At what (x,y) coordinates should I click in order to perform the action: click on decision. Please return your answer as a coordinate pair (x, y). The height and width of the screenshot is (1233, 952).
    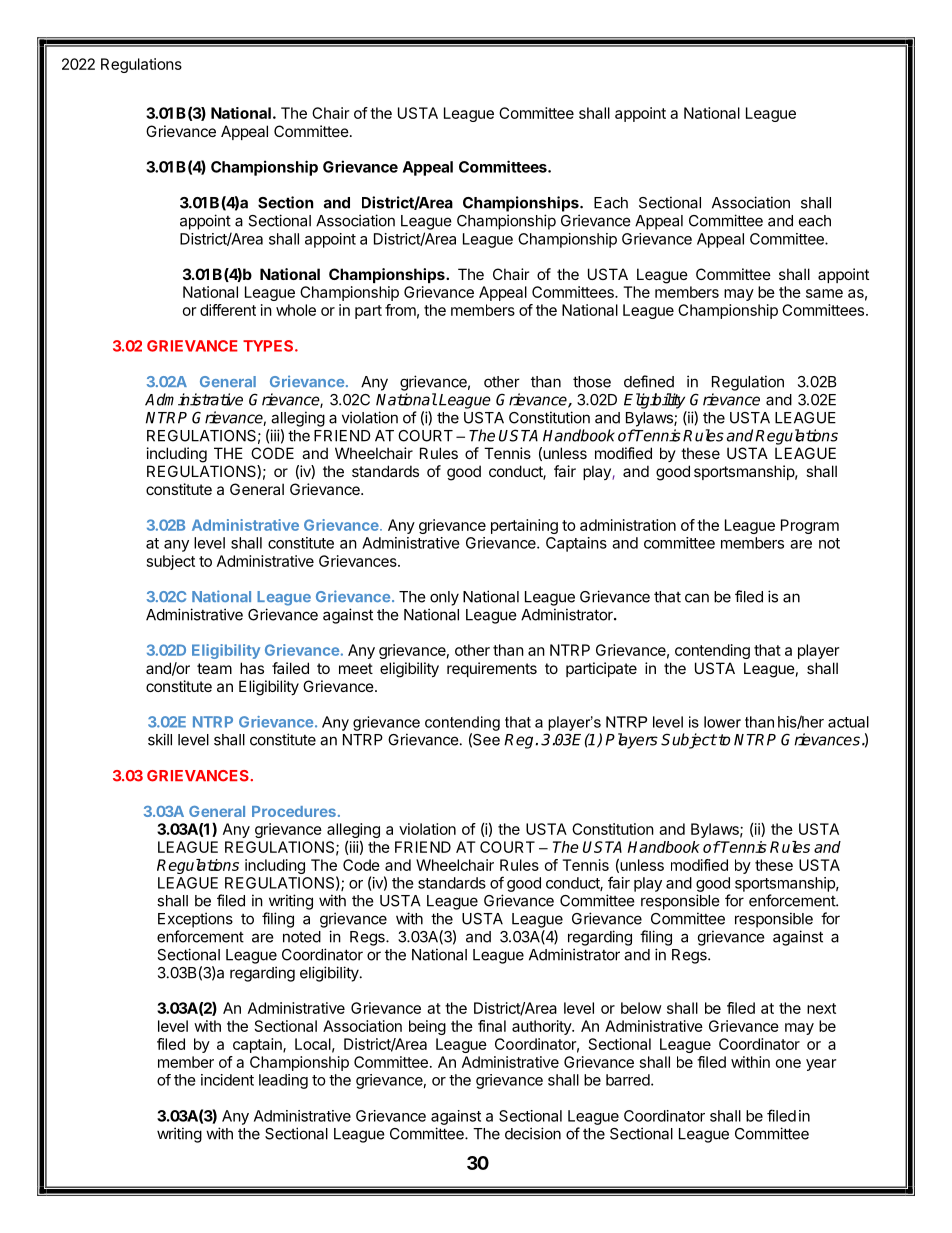
    Looking at the image, I should click on (533, 1133).
